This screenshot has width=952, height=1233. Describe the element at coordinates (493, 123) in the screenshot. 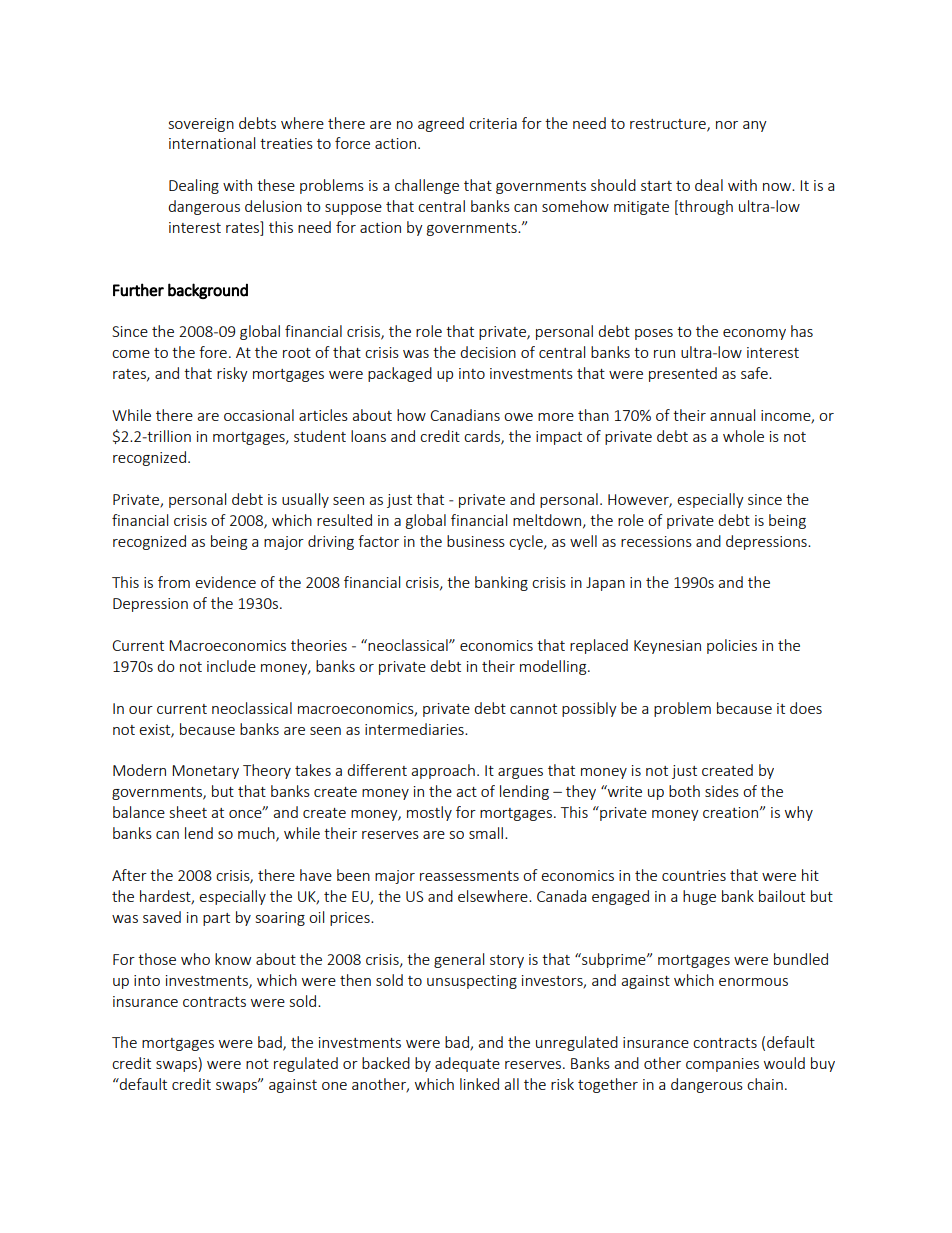

I see `criteria` at that location.
